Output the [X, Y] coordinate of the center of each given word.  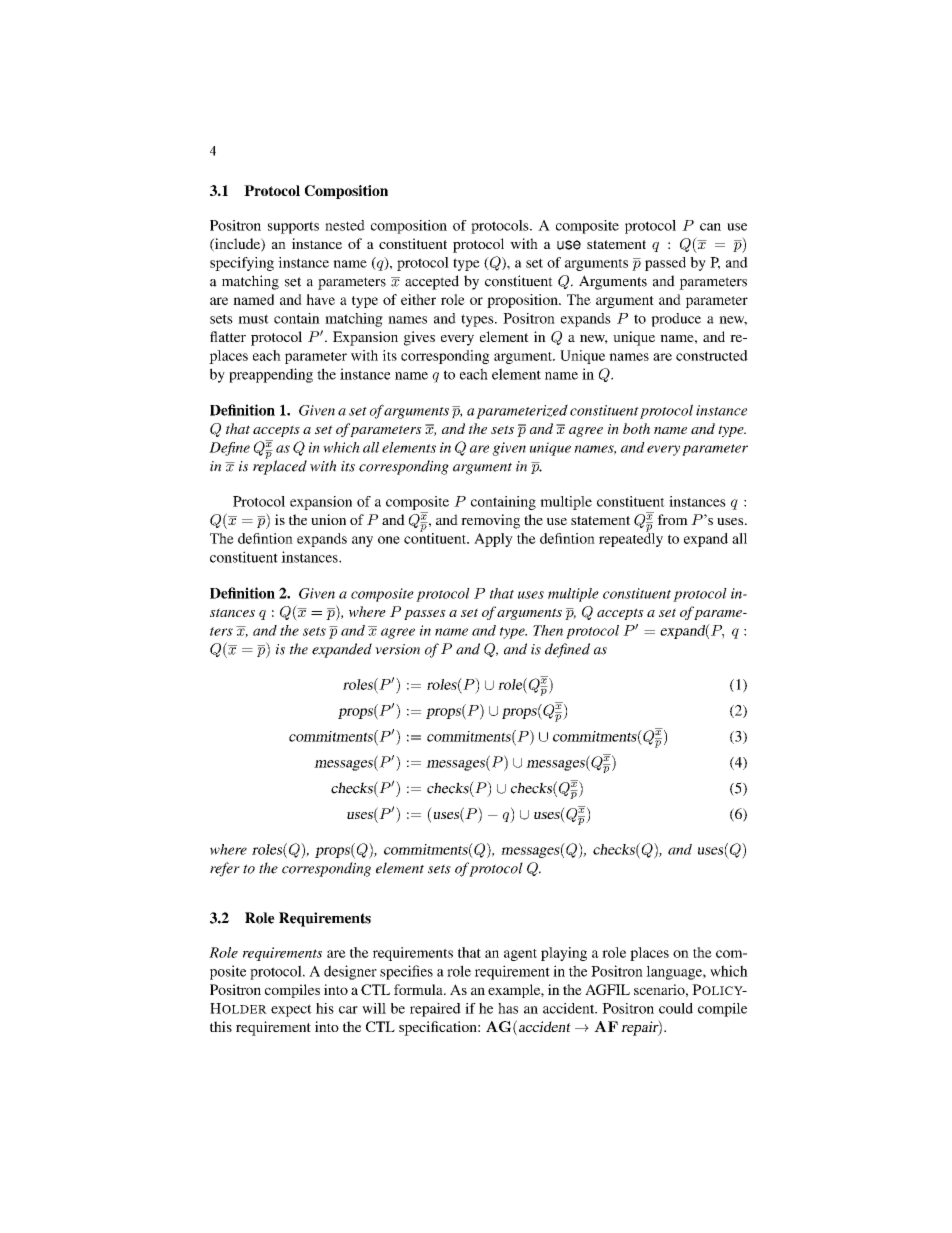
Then [548, 630]
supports [293, 227]
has [508, 1008]
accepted [432, 282]
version [397, 649]
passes [425, 615]
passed [665, 264]
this [221, 1026]
